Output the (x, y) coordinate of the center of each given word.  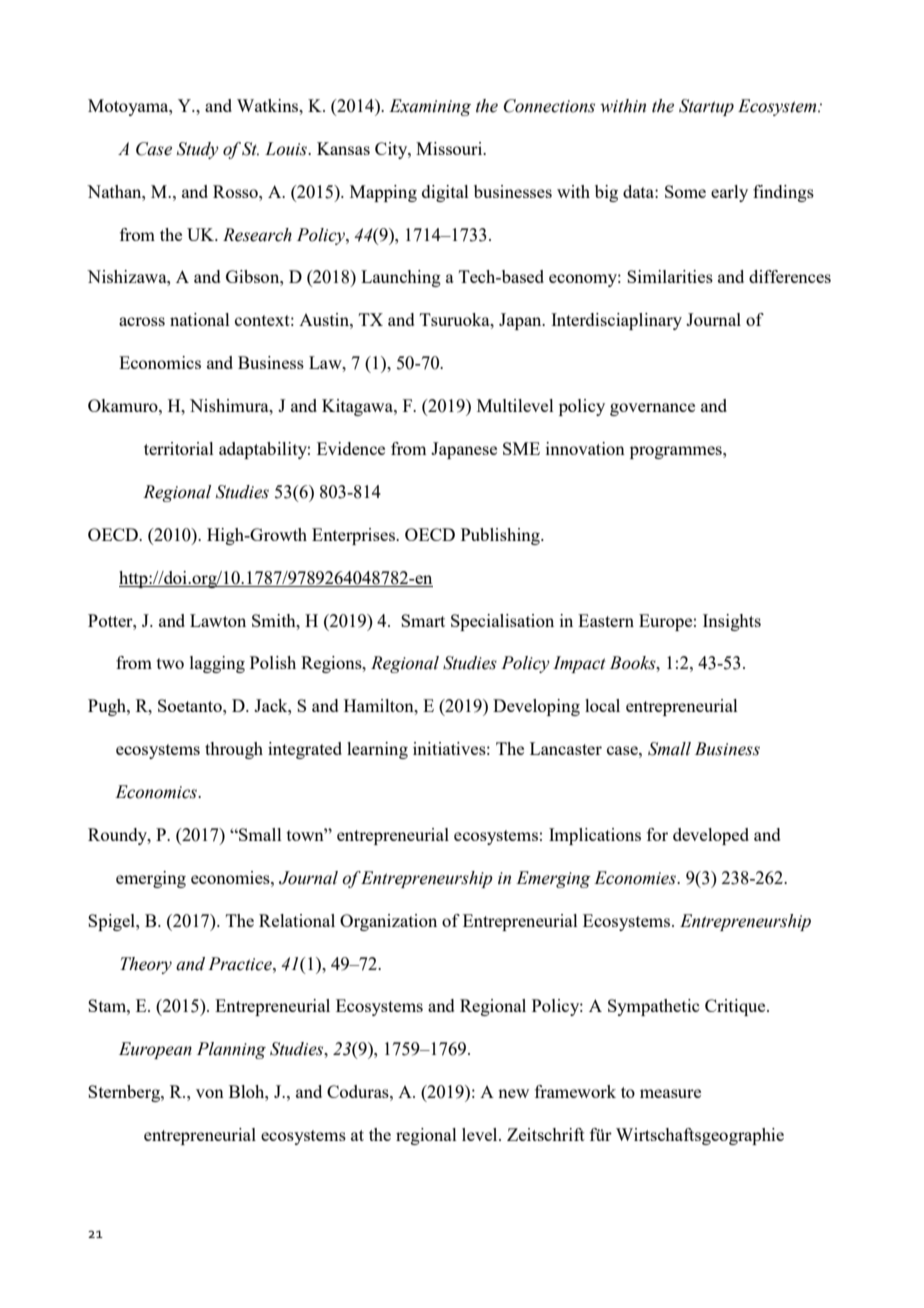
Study (198, 150)
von (210, 1093)
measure (670, 1093)
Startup (706, 107)
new (513, 1093)
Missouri (450, 148)
